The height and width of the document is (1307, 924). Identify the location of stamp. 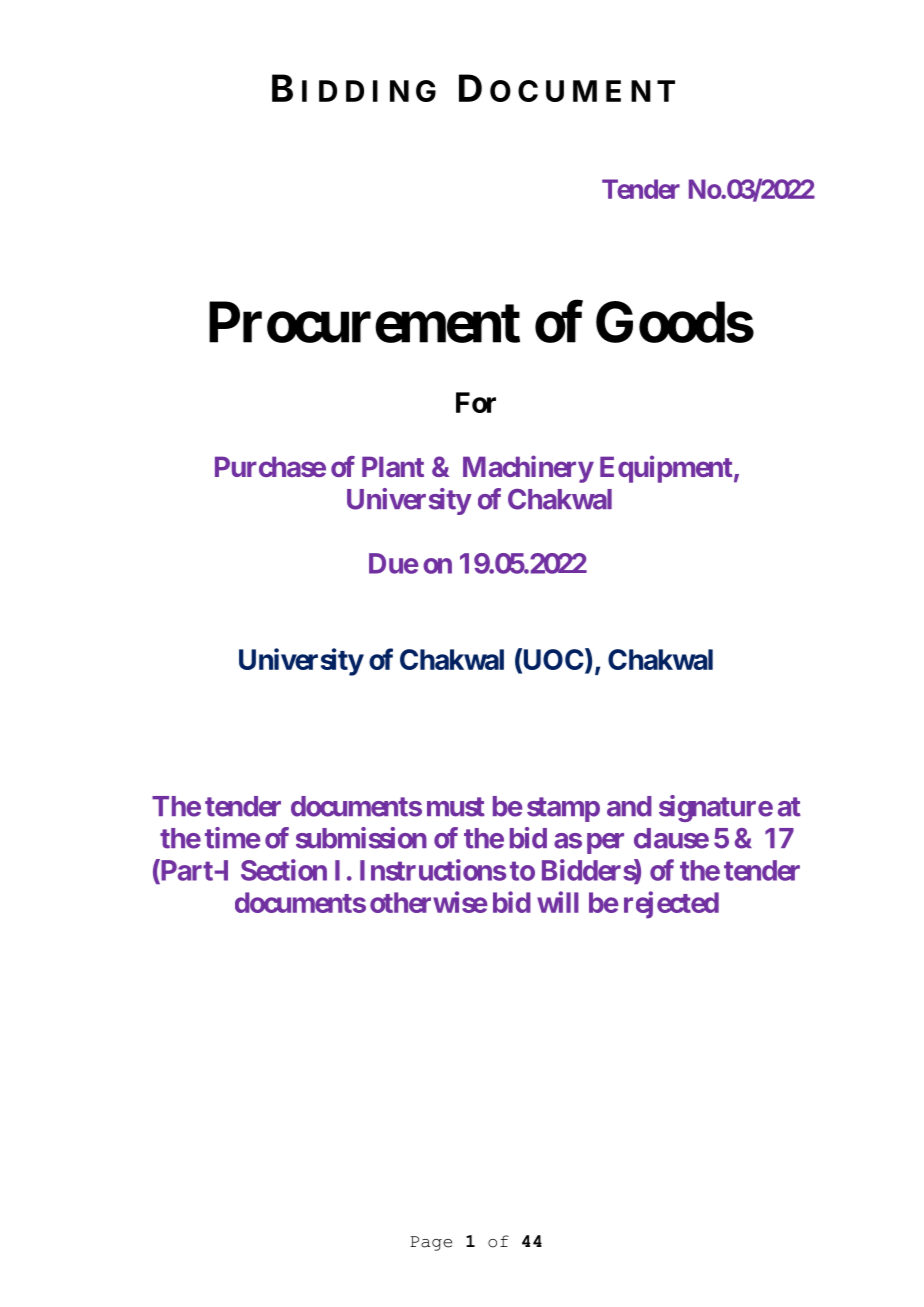
(563, 809).
